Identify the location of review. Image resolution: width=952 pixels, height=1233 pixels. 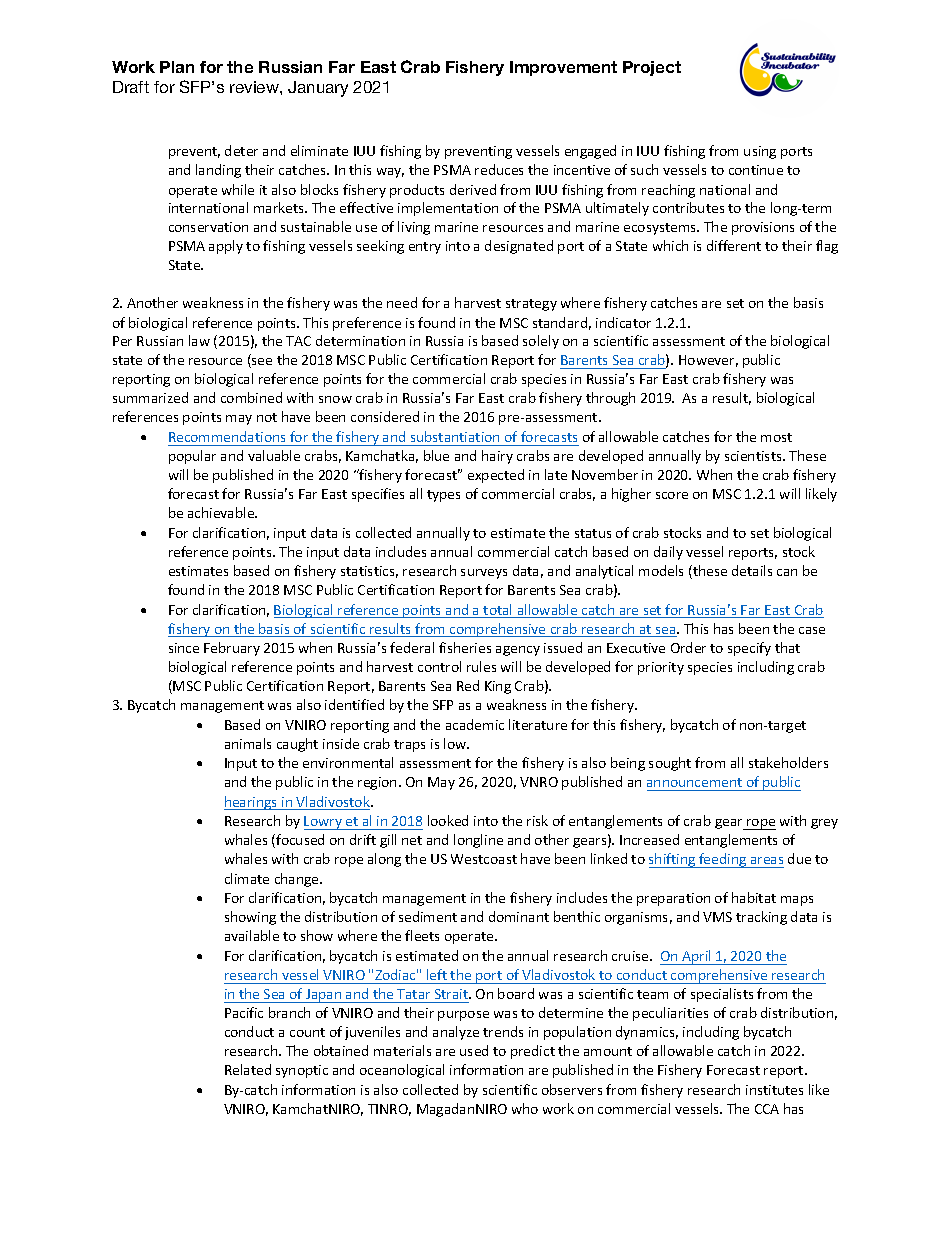
(255, 87).
